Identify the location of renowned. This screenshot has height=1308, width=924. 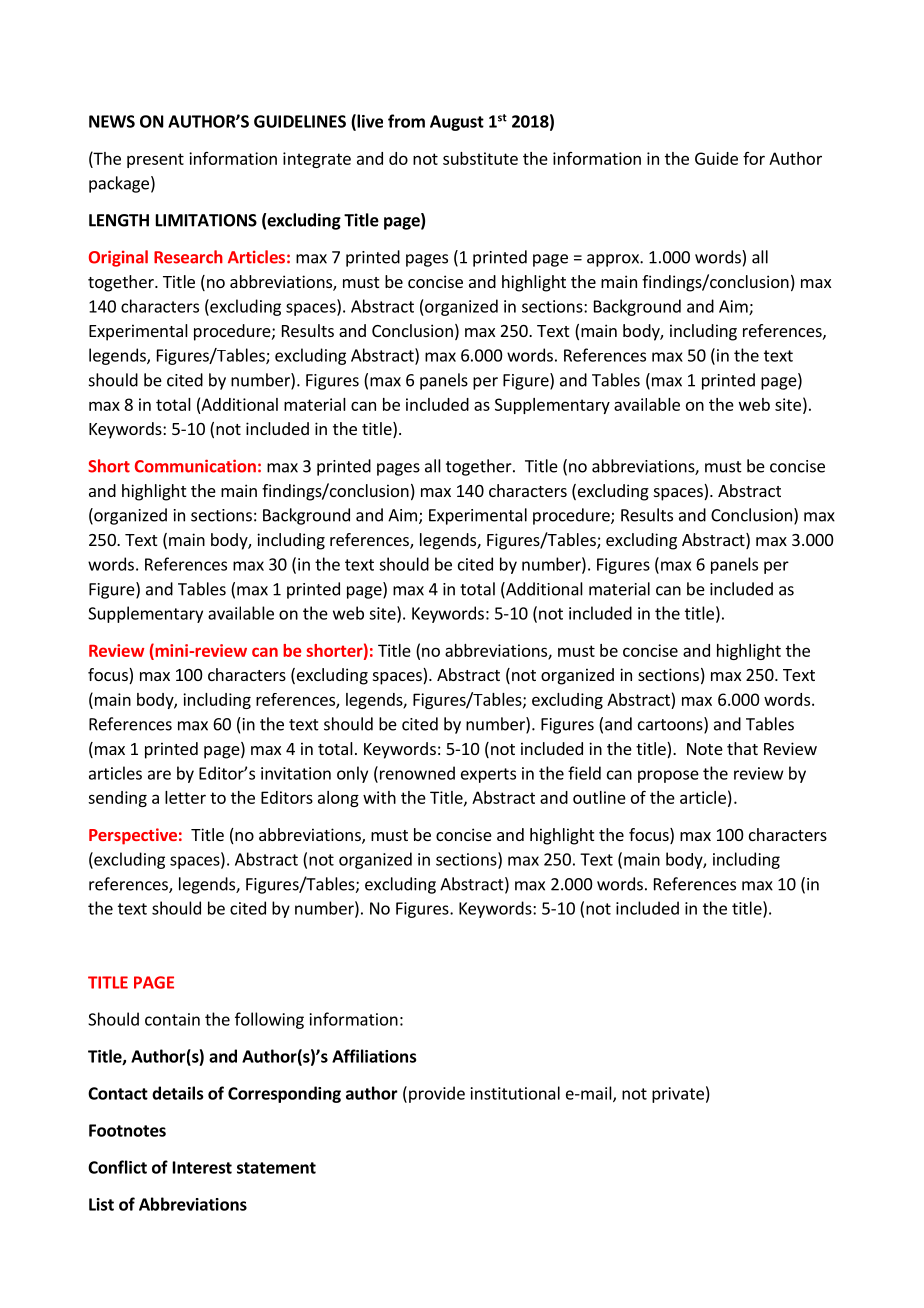
(417, 773).
